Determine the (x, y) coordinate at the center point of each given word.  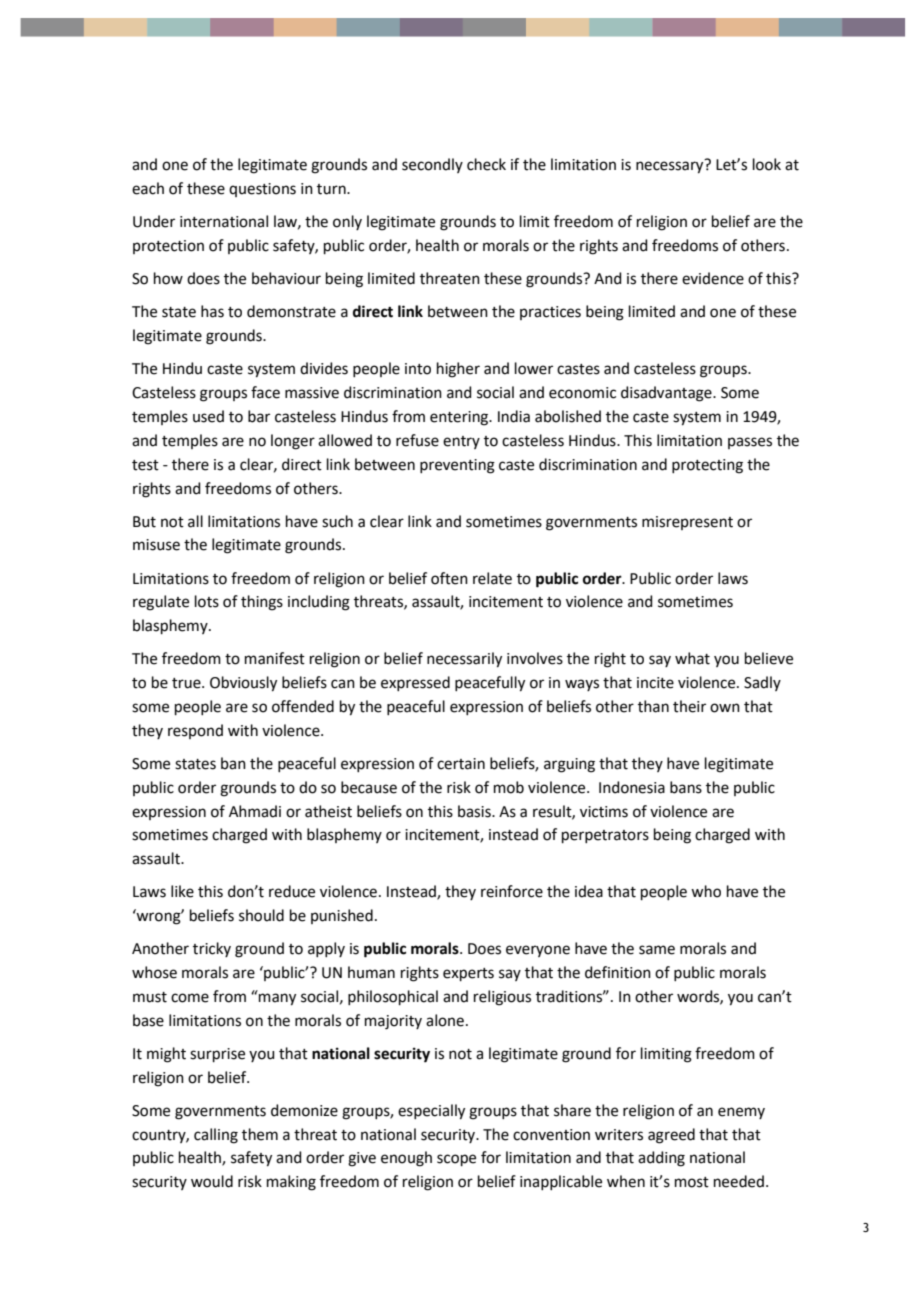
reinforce (512, 891)
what (692, 658)
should (261, 915)
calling (216, 1136)
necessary (669, 167)
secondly (432, 165)
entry (461, 442)
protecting (707, 466)
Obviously (243, 684)
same (657, 950)
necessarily (464, 660)
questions (262, 190)
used (208, 416)
